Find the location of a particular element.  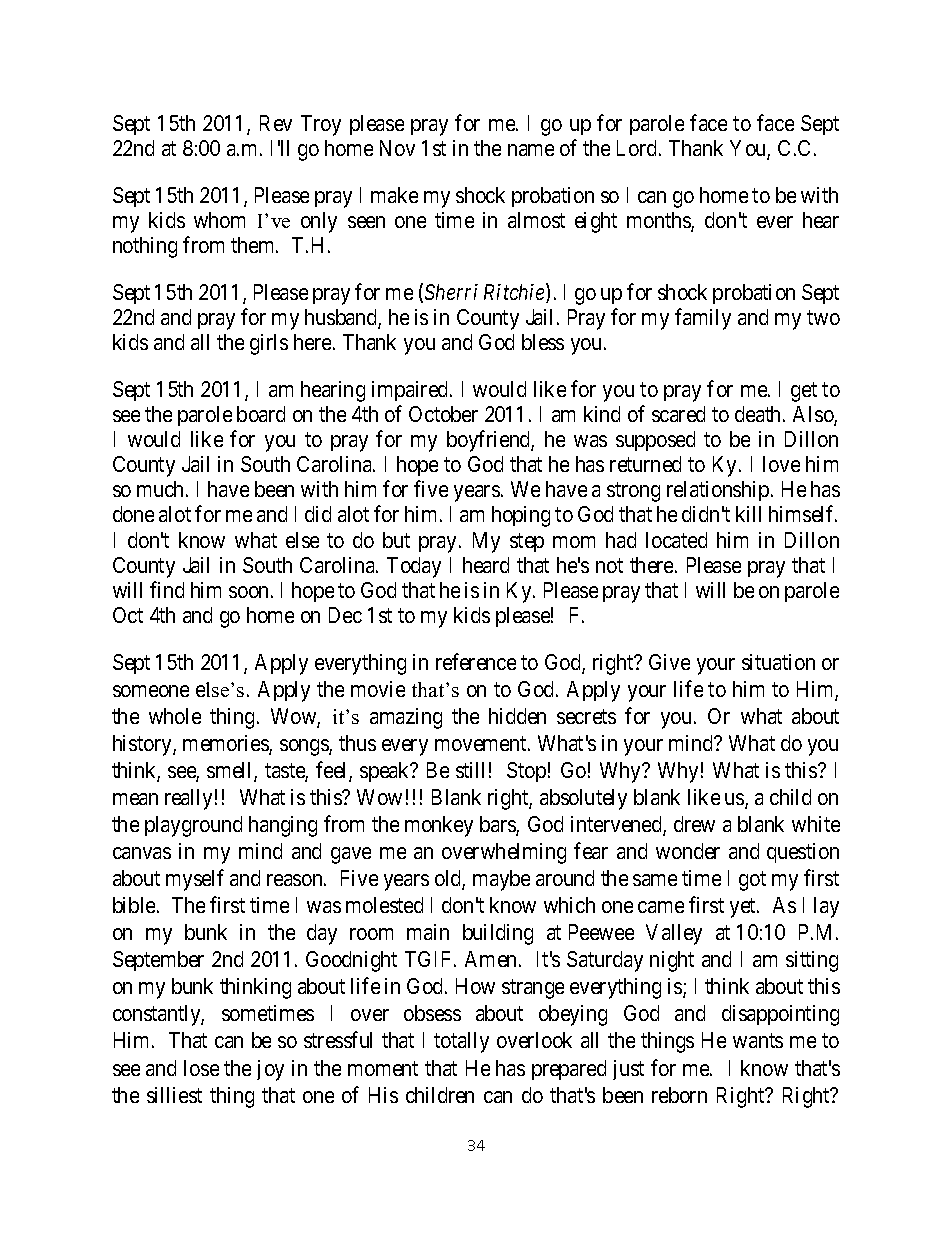

love is located at coordinates (781, 464).
